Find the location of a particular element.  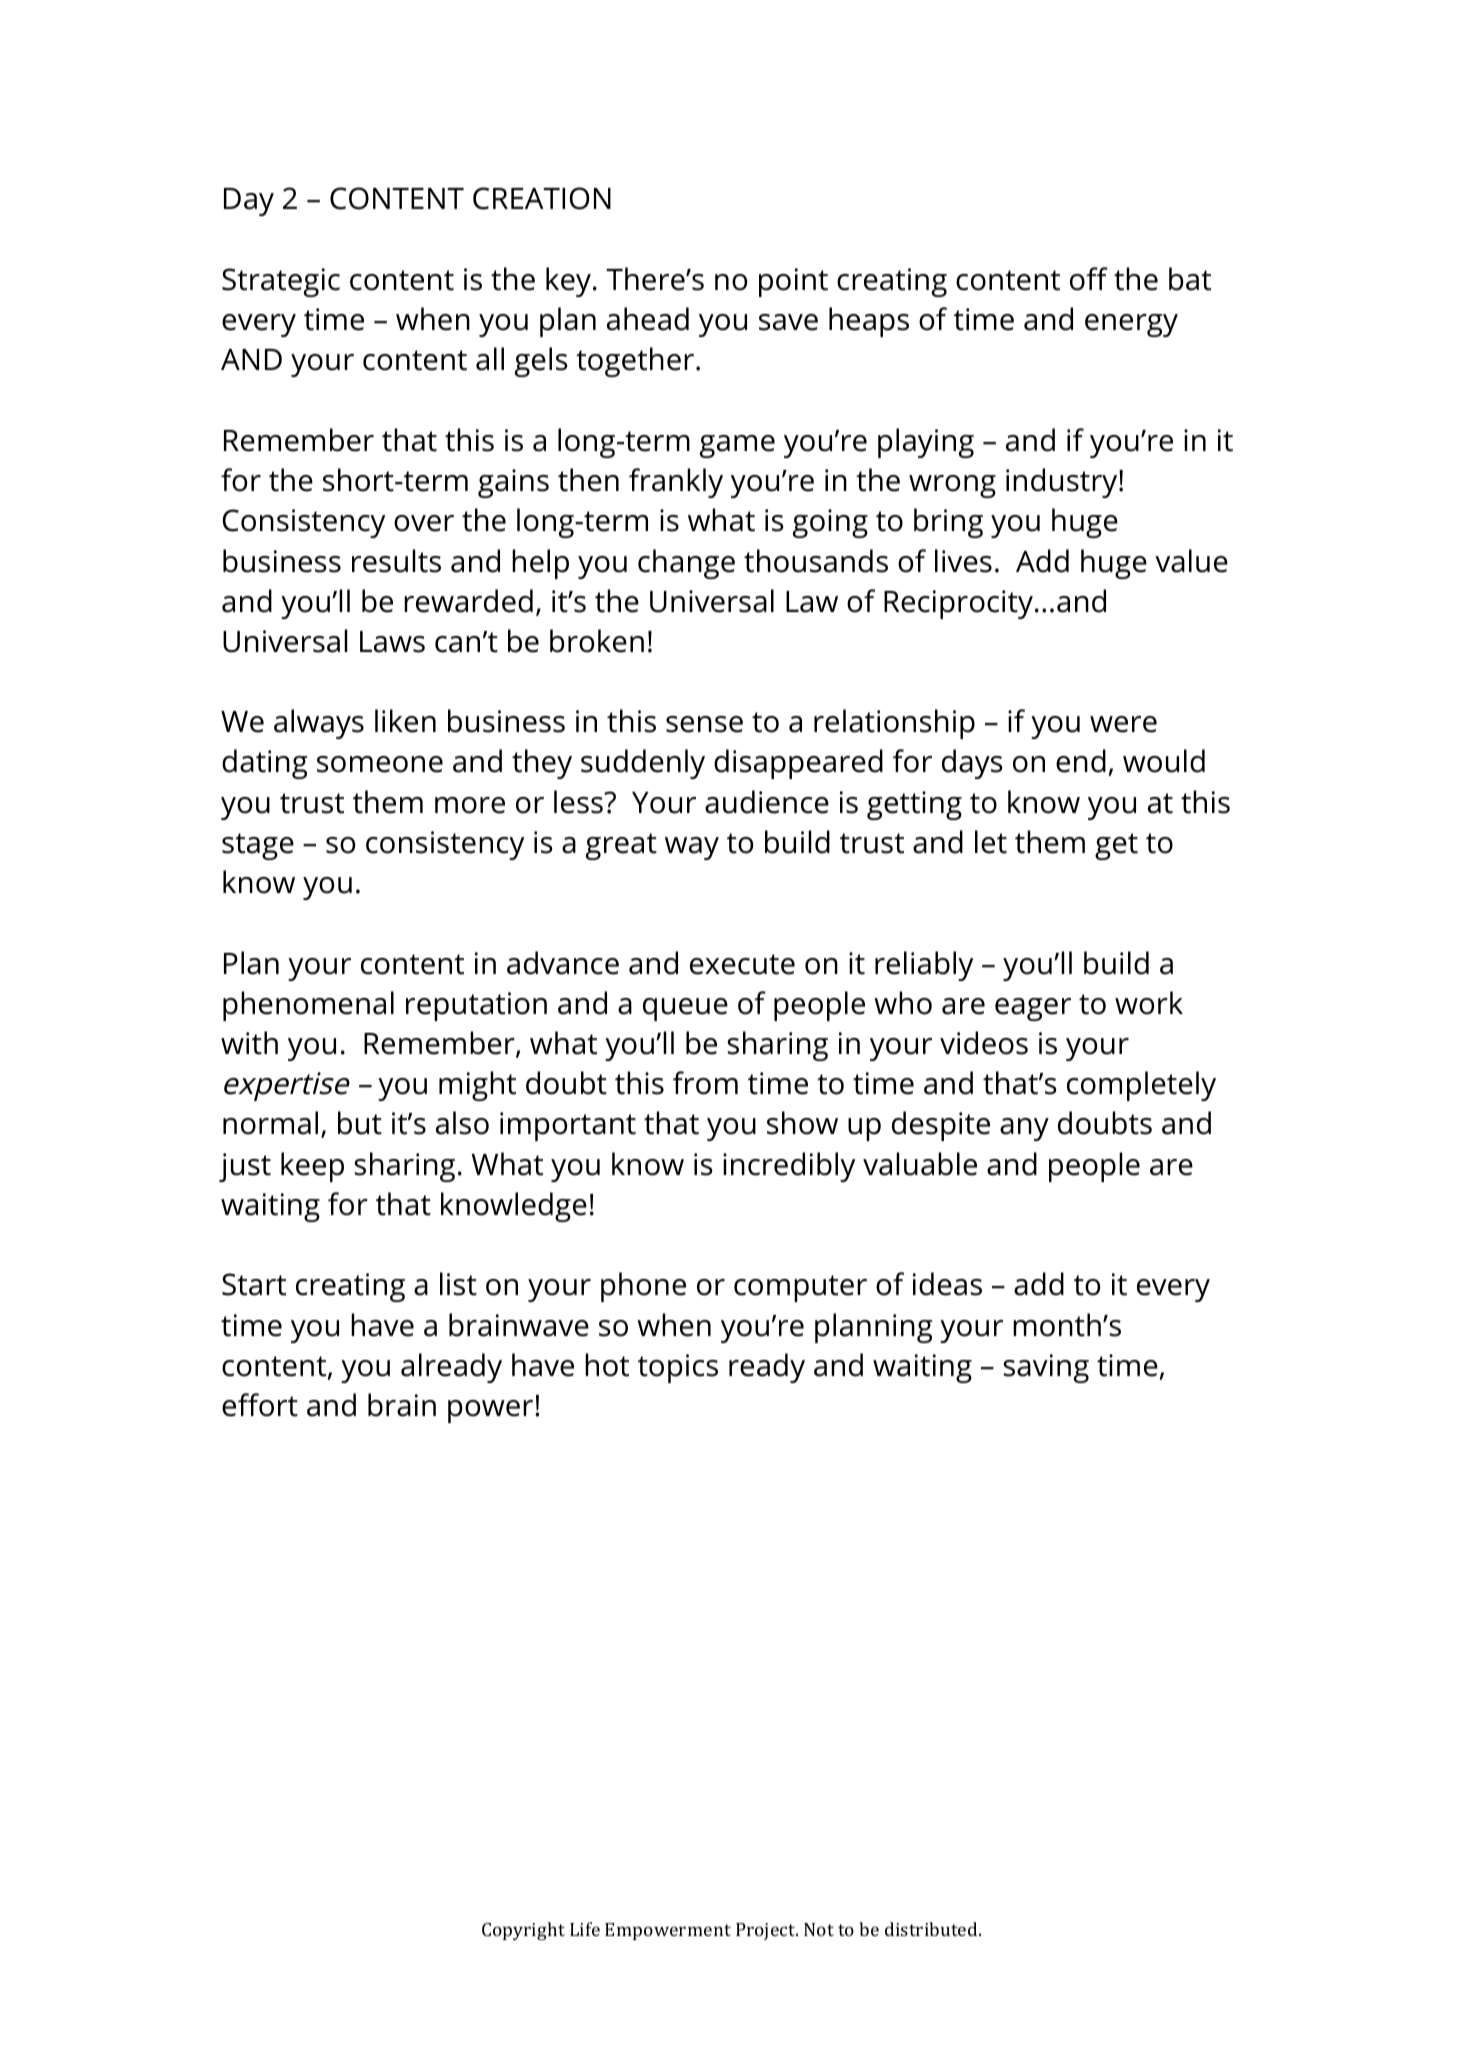

phenomenal is located at coordinates (308, 1006).
